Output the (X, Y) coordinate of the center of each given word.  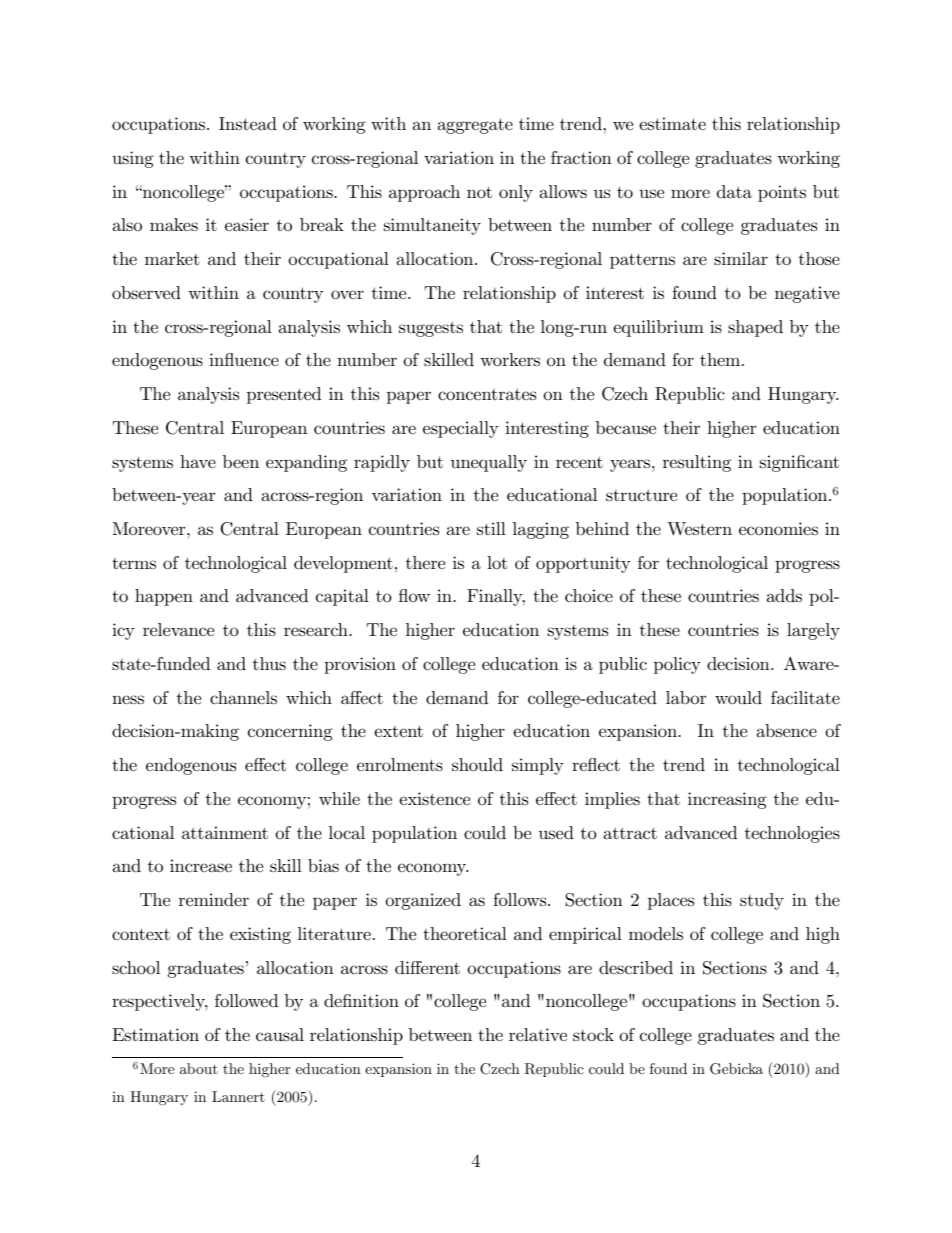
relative (538, 1034)
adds (784, 595)
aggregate (475, 126)
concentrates (487, 394)
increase (201, 866)
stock (593, 1034)
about (199, 1068)
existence (434, 798)
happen (164, 597)
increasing (727, 800)
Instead (248, 123)
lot (497, 562)
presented (284, 395)
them (721, 359)
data (734, 191)
